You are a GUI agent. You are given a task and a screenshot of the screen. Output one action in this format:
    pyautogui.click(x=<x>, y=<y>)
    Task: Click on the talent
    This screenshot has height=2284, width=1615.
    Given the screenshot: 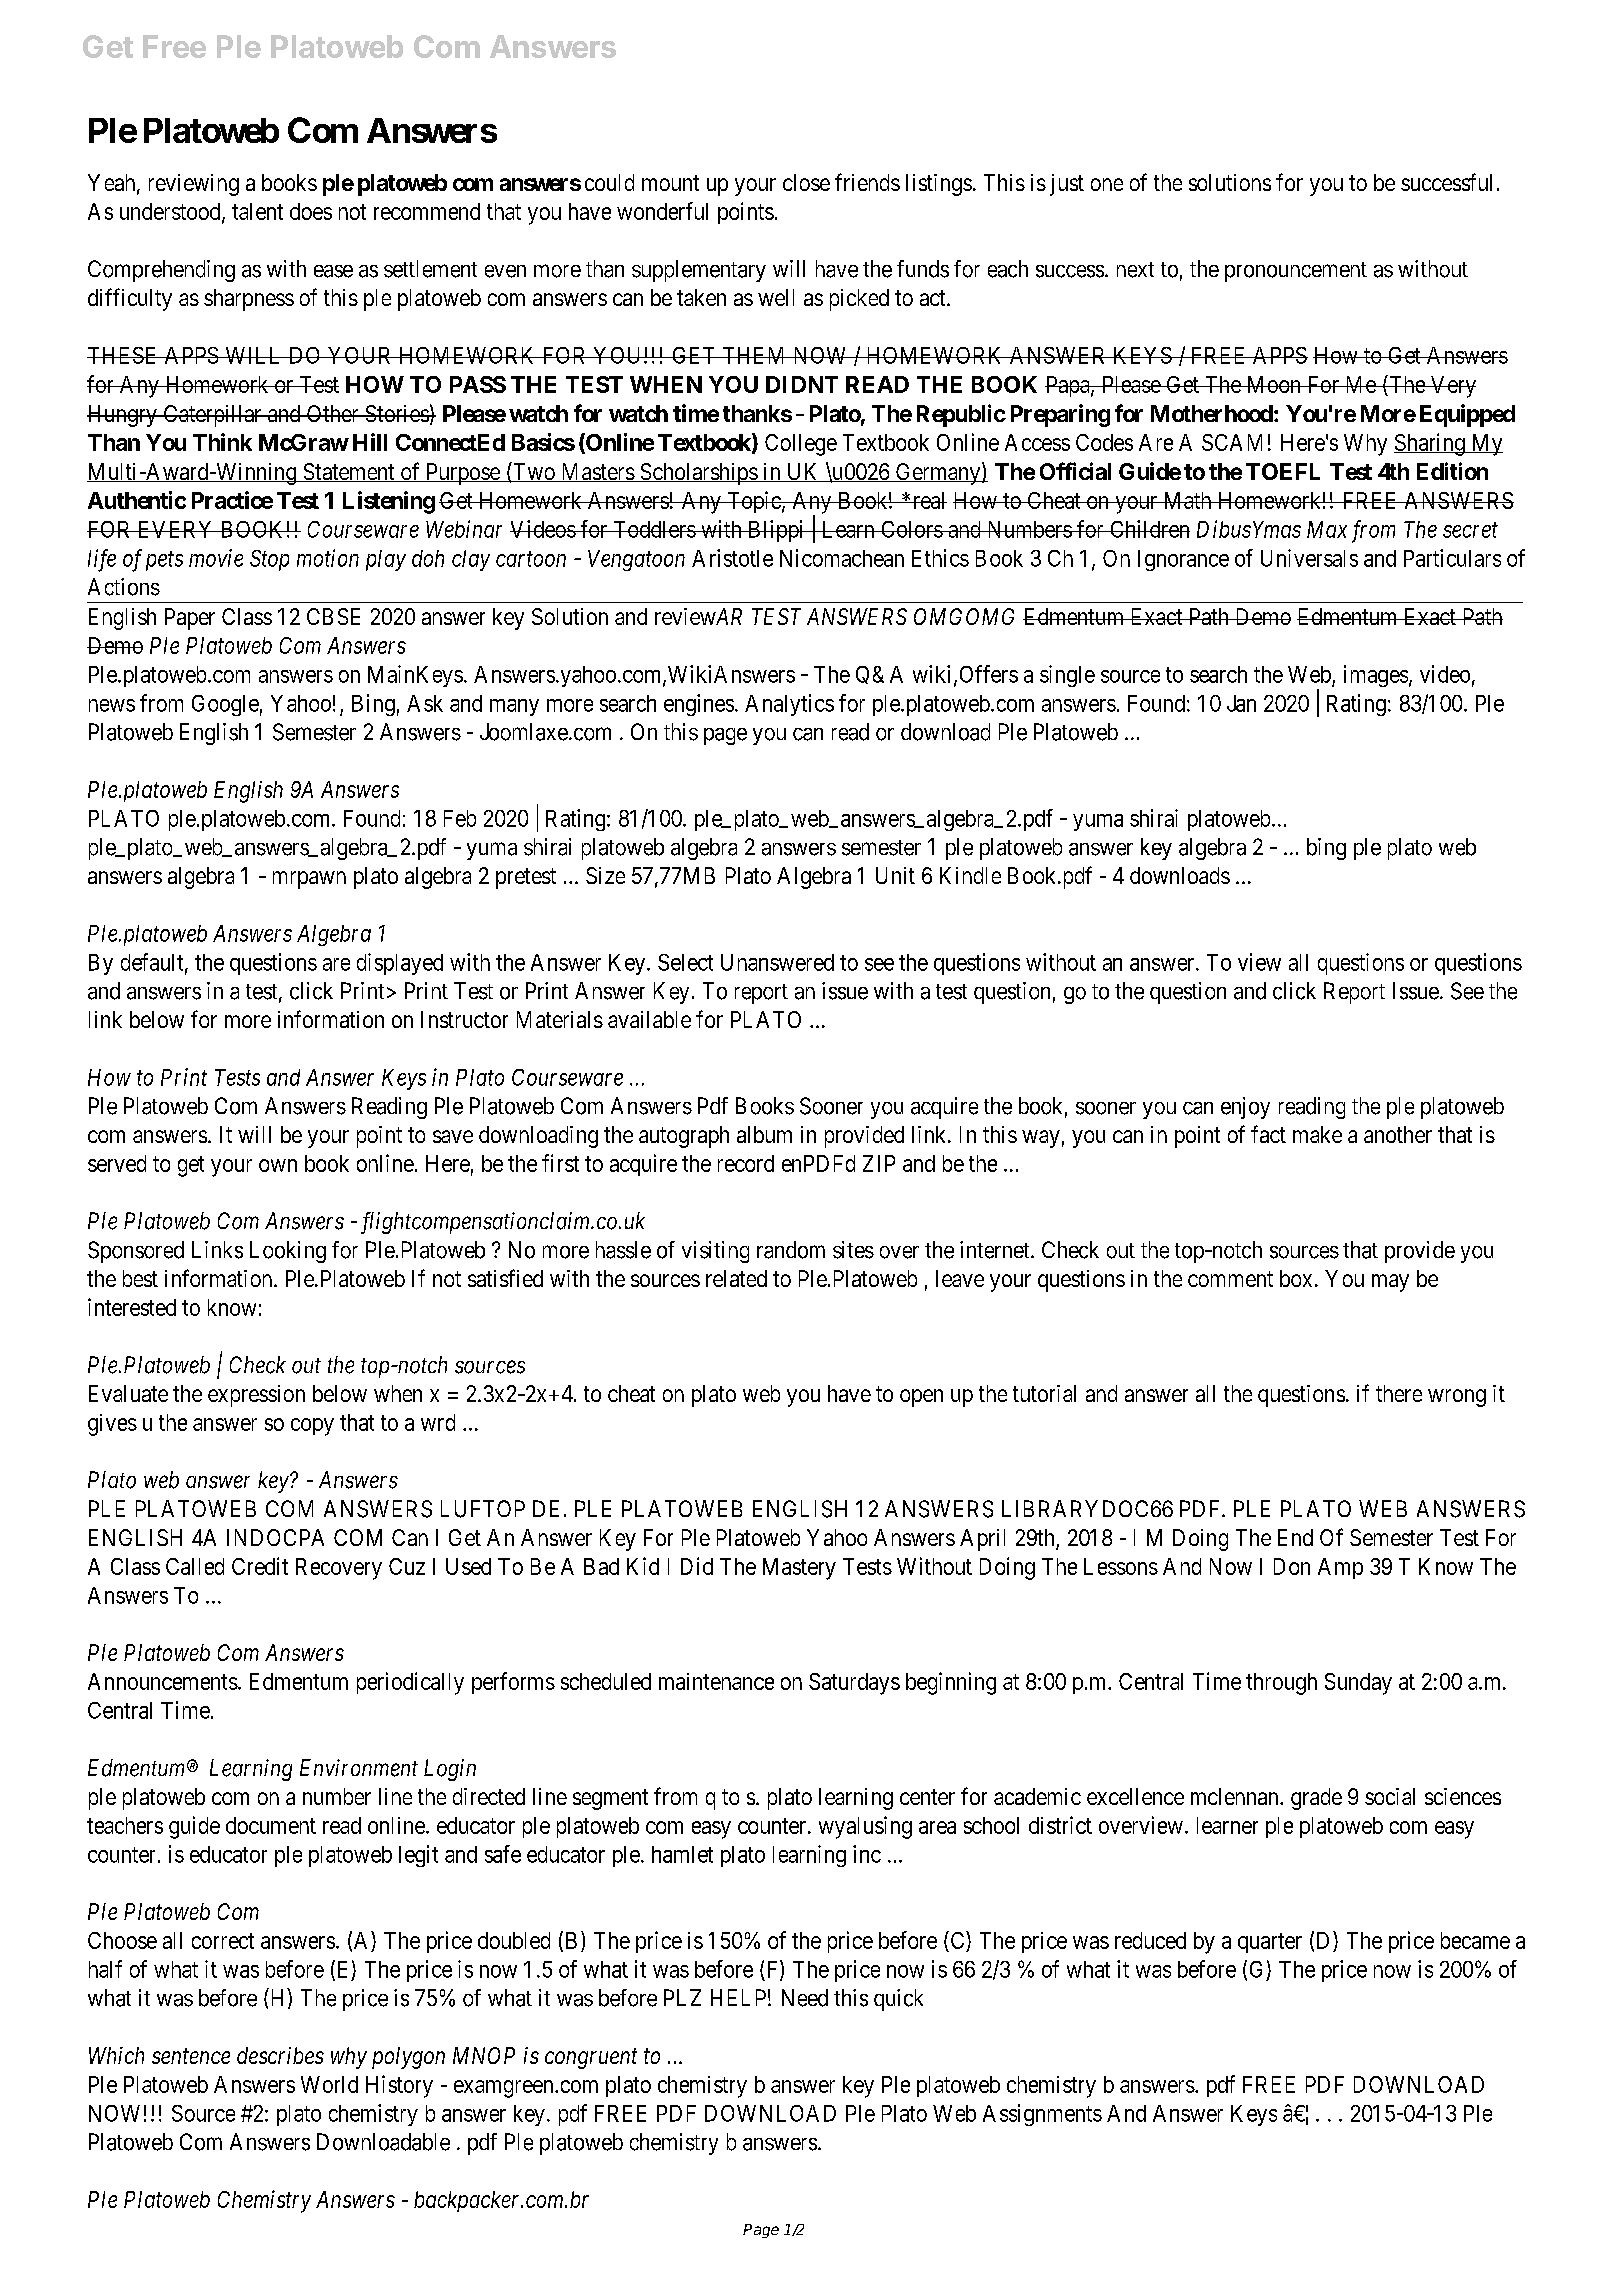 What is the action you would take?
    pyautogui.click(x=257, y=211)
